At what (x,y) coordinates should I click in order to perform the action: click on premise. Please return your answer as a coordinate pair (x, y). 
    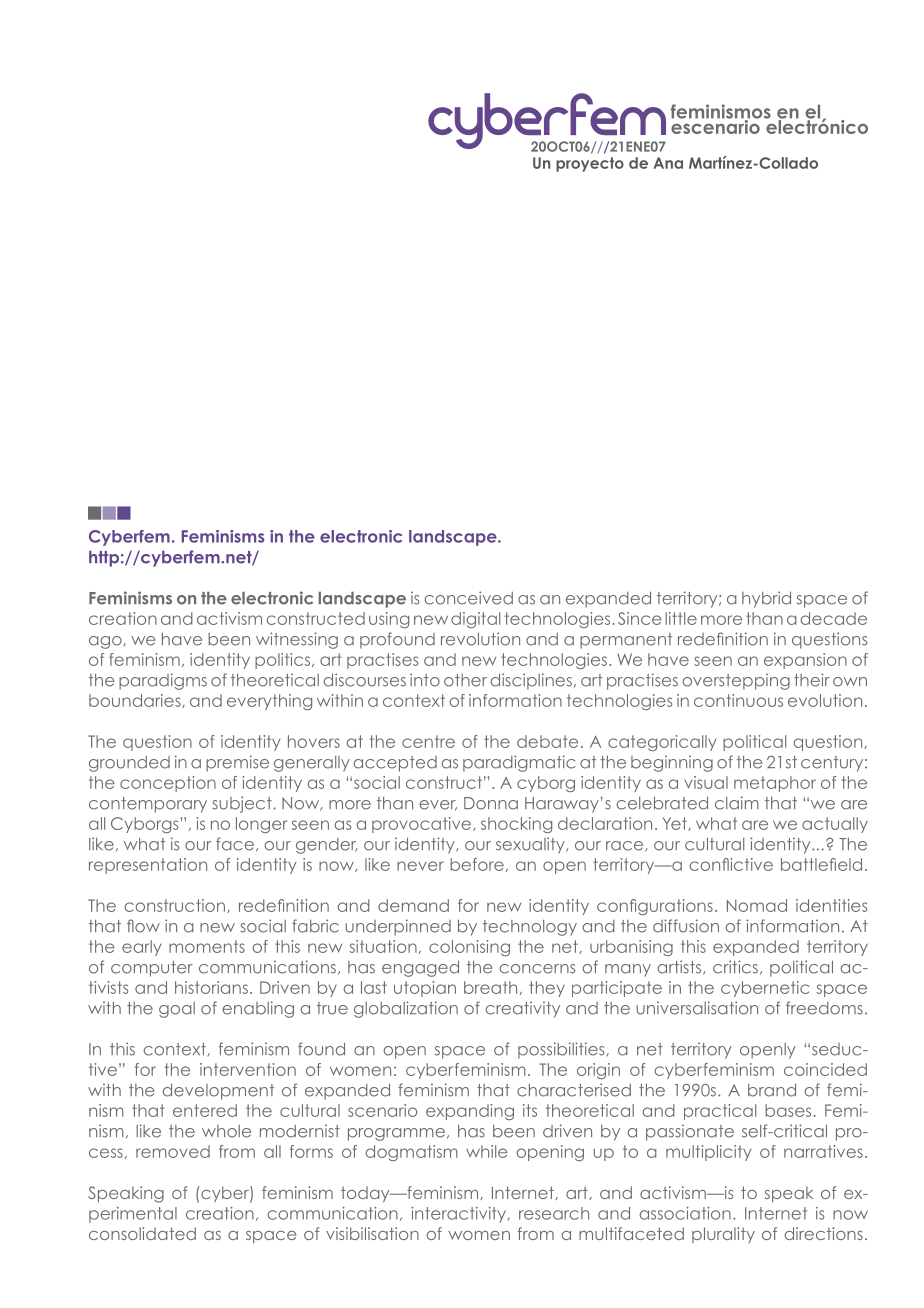
    Looking at the image, I should click on (237, 763).
